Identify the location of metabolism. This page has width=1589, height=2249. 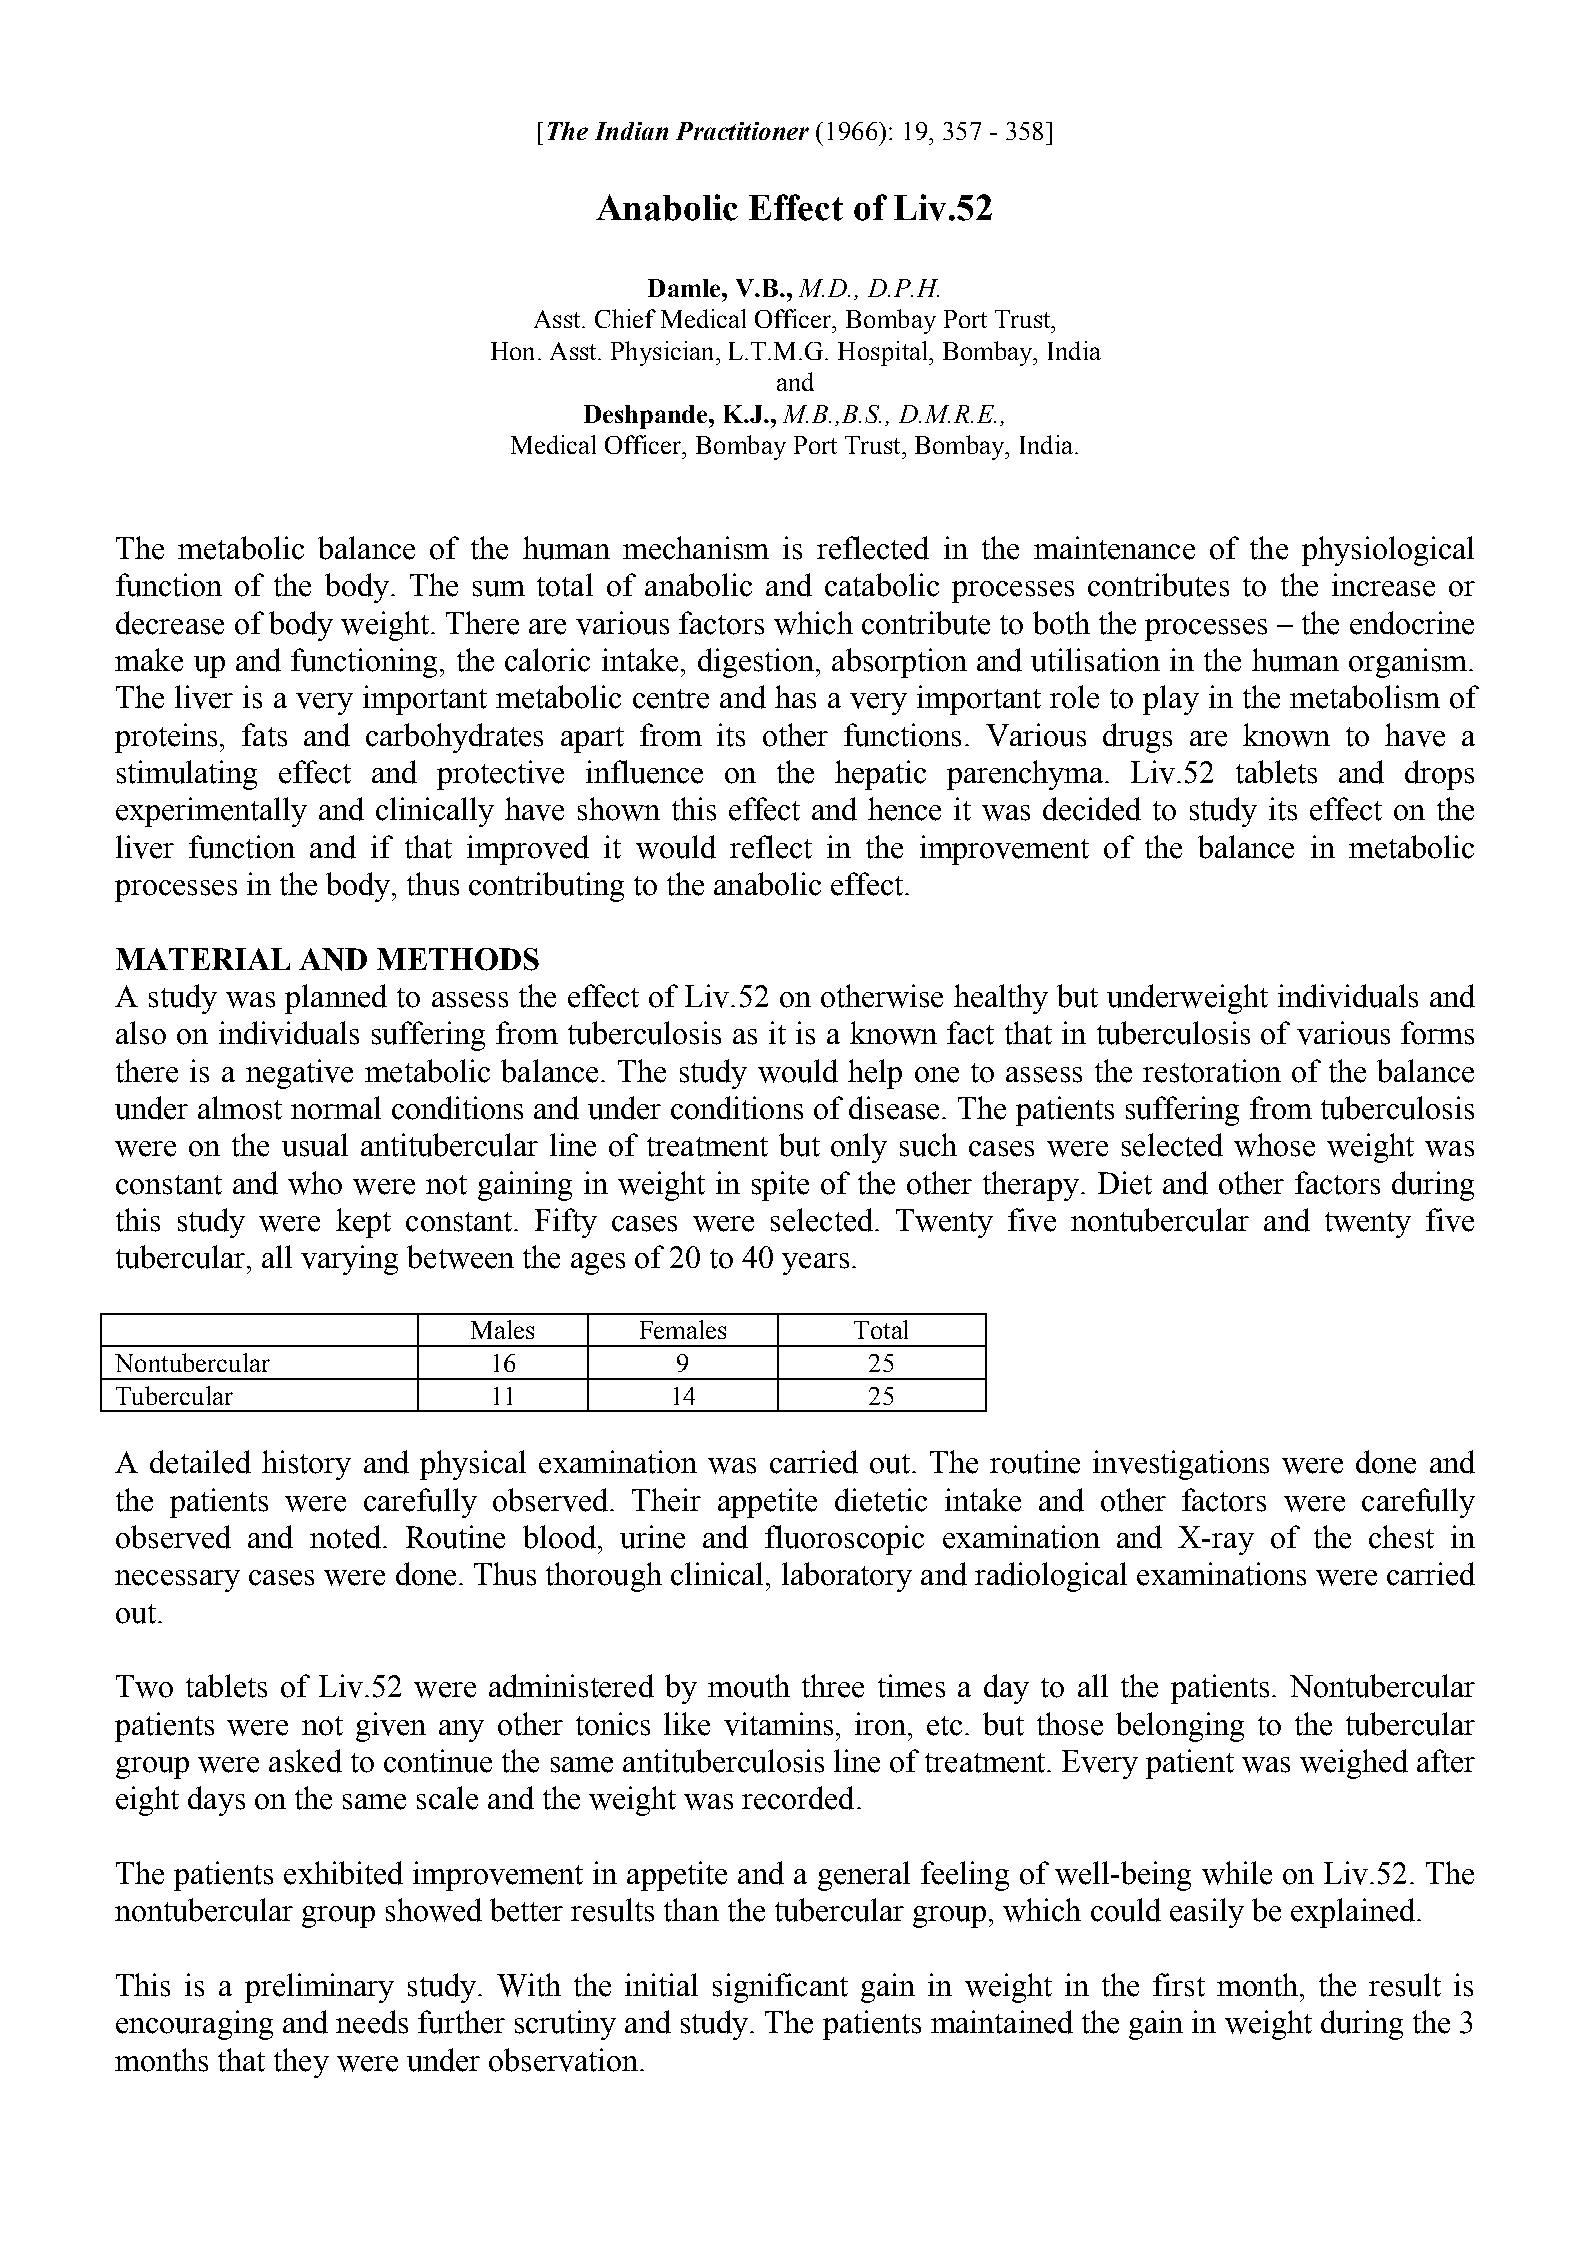
(1365, 697).
